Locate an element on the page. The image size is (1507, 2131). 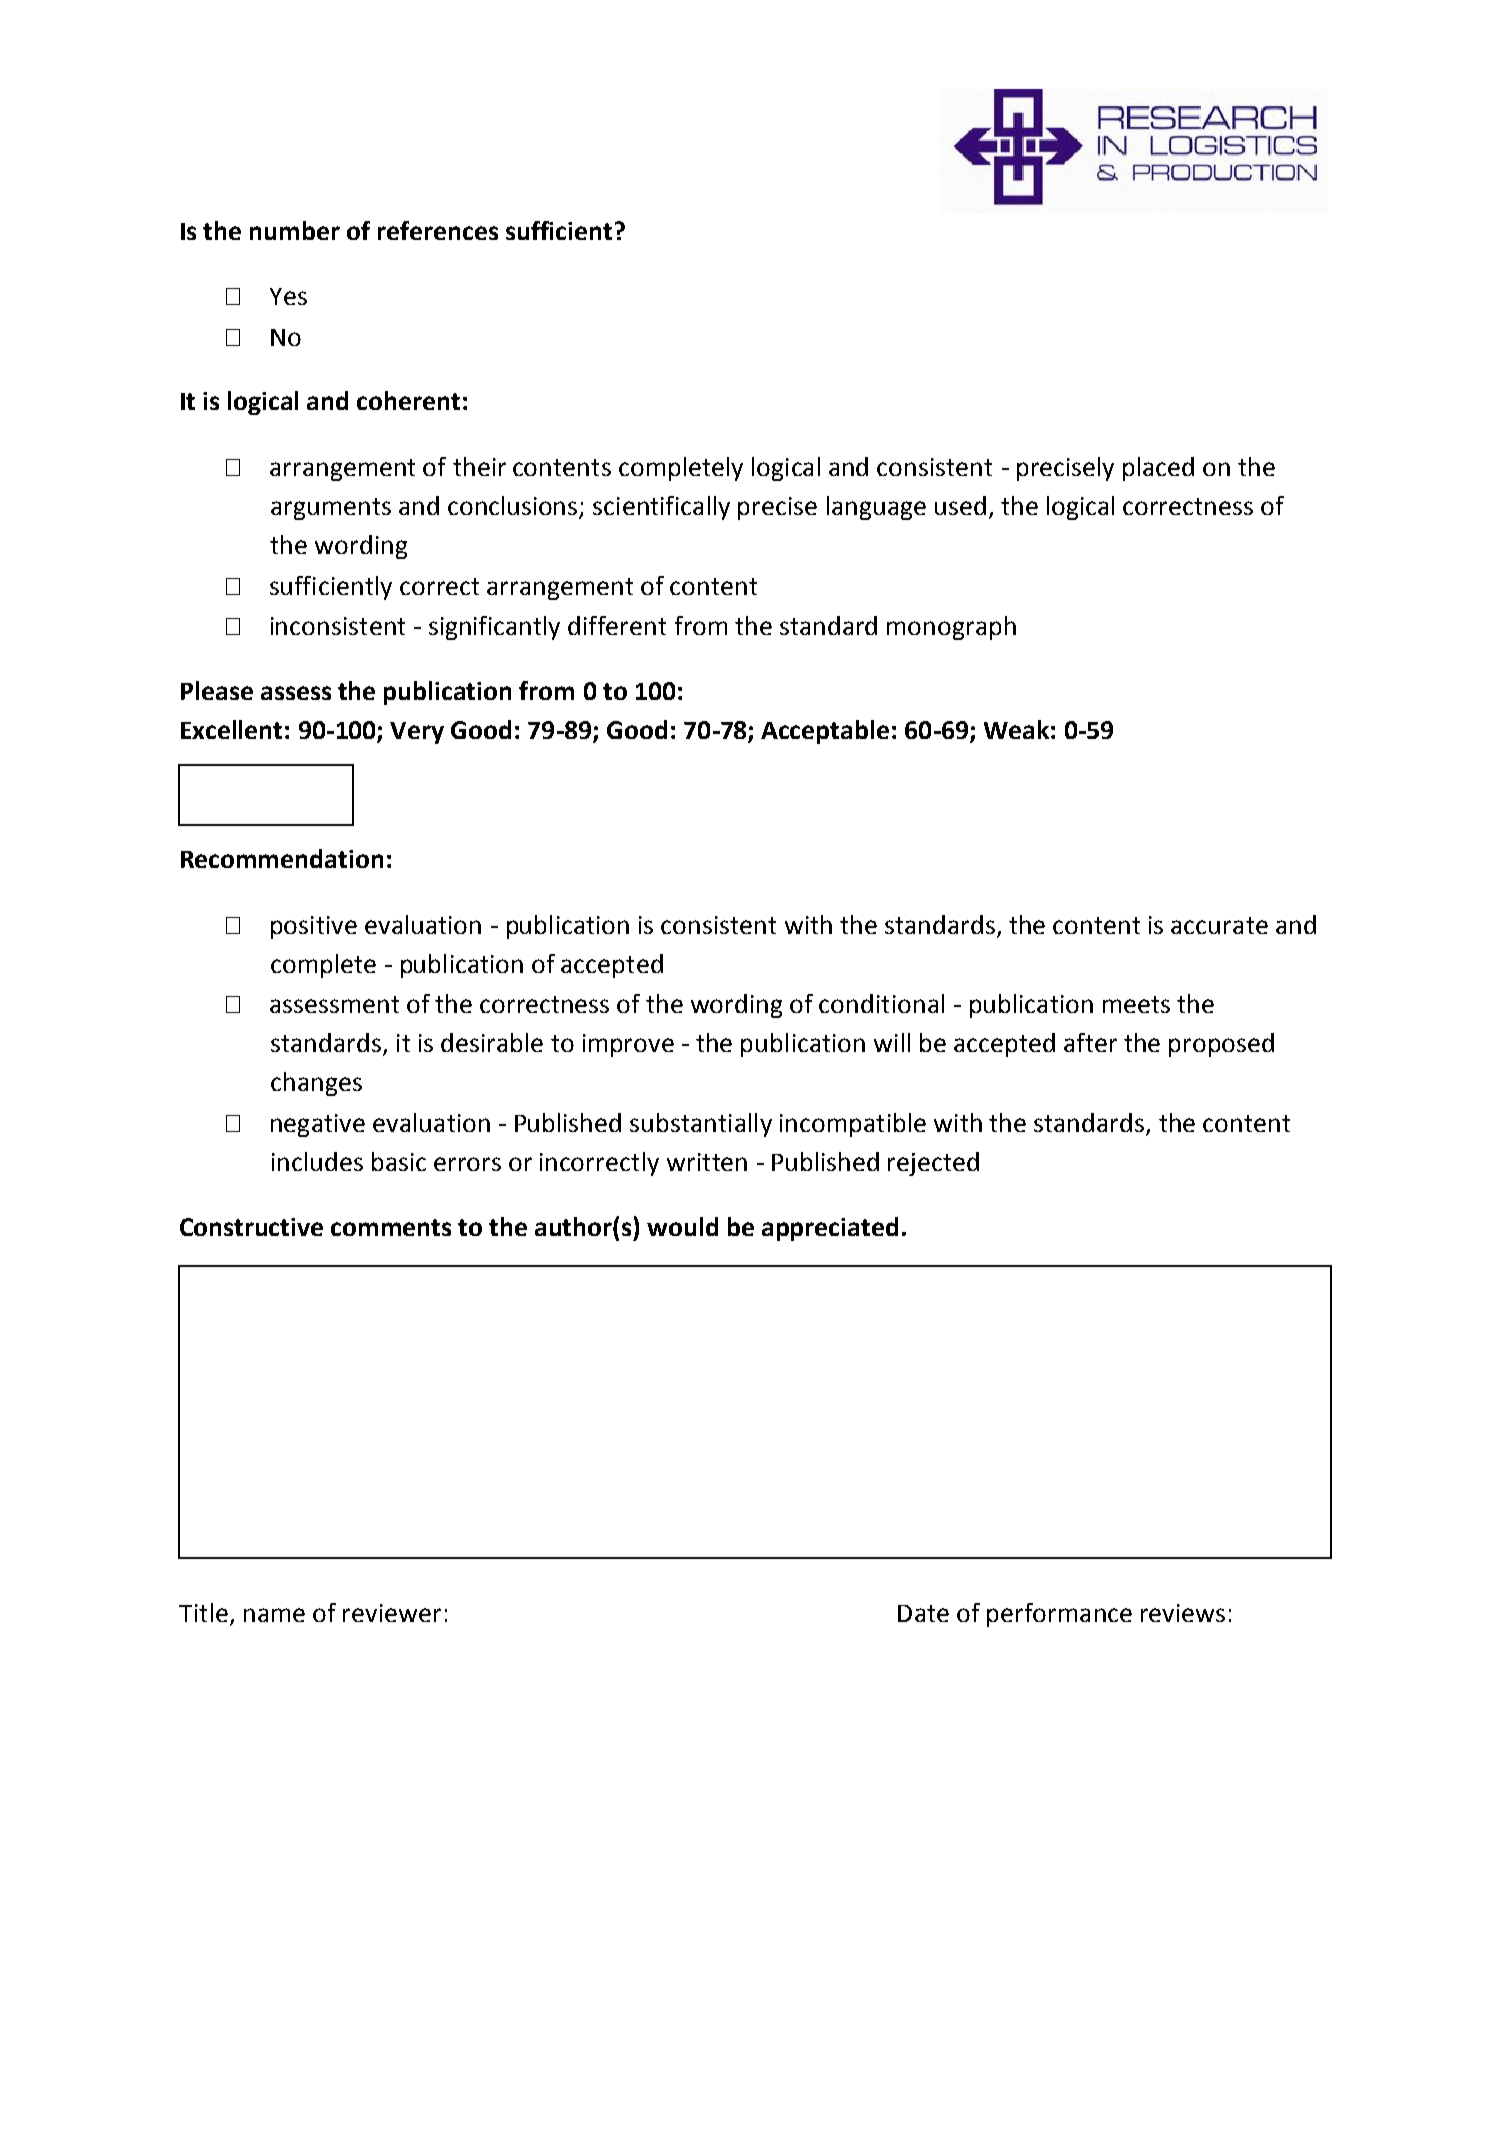
name is located at coordinates (274, 1615).
